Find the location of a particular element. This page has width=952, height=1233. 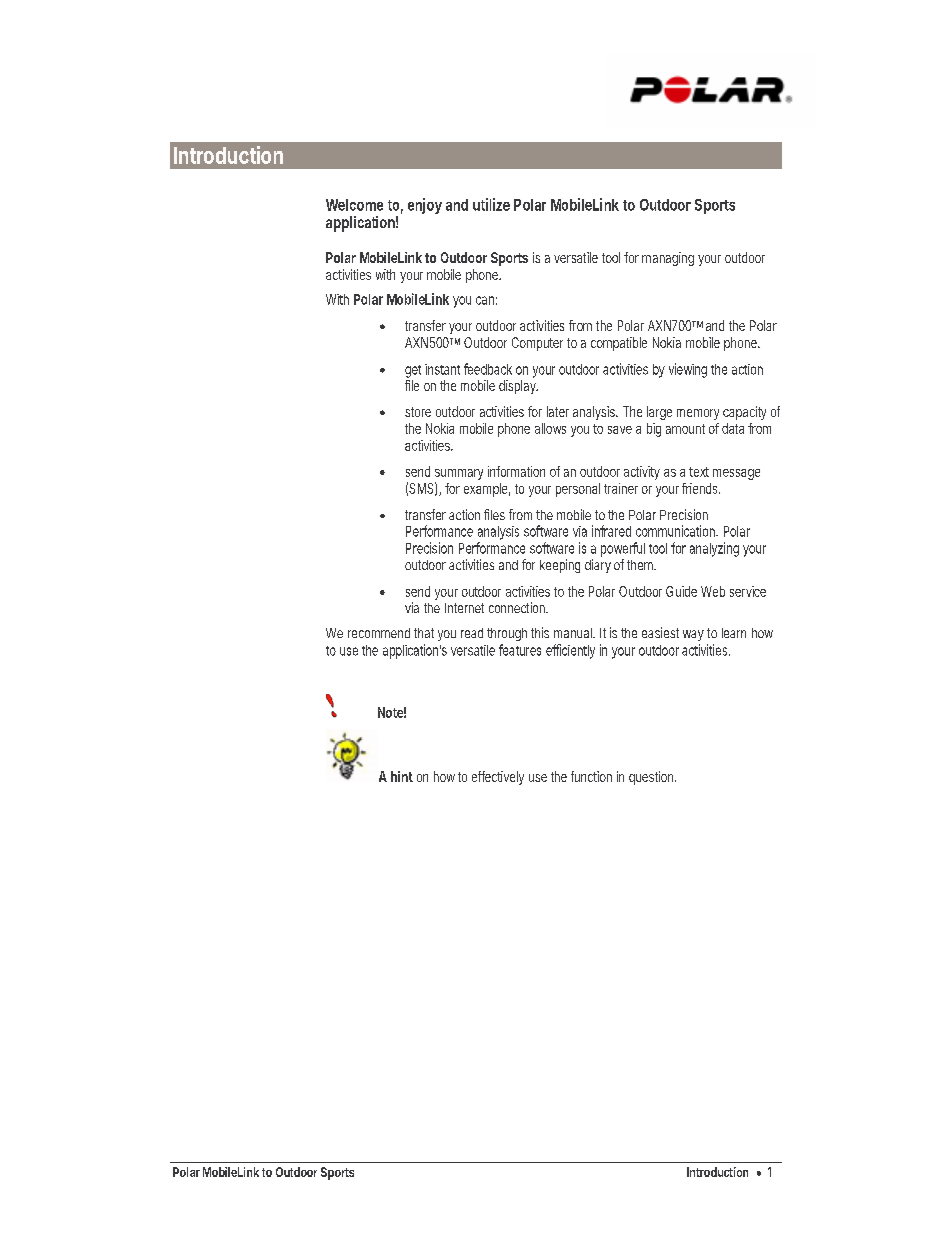

friends is located at coordinates (701, 488).
